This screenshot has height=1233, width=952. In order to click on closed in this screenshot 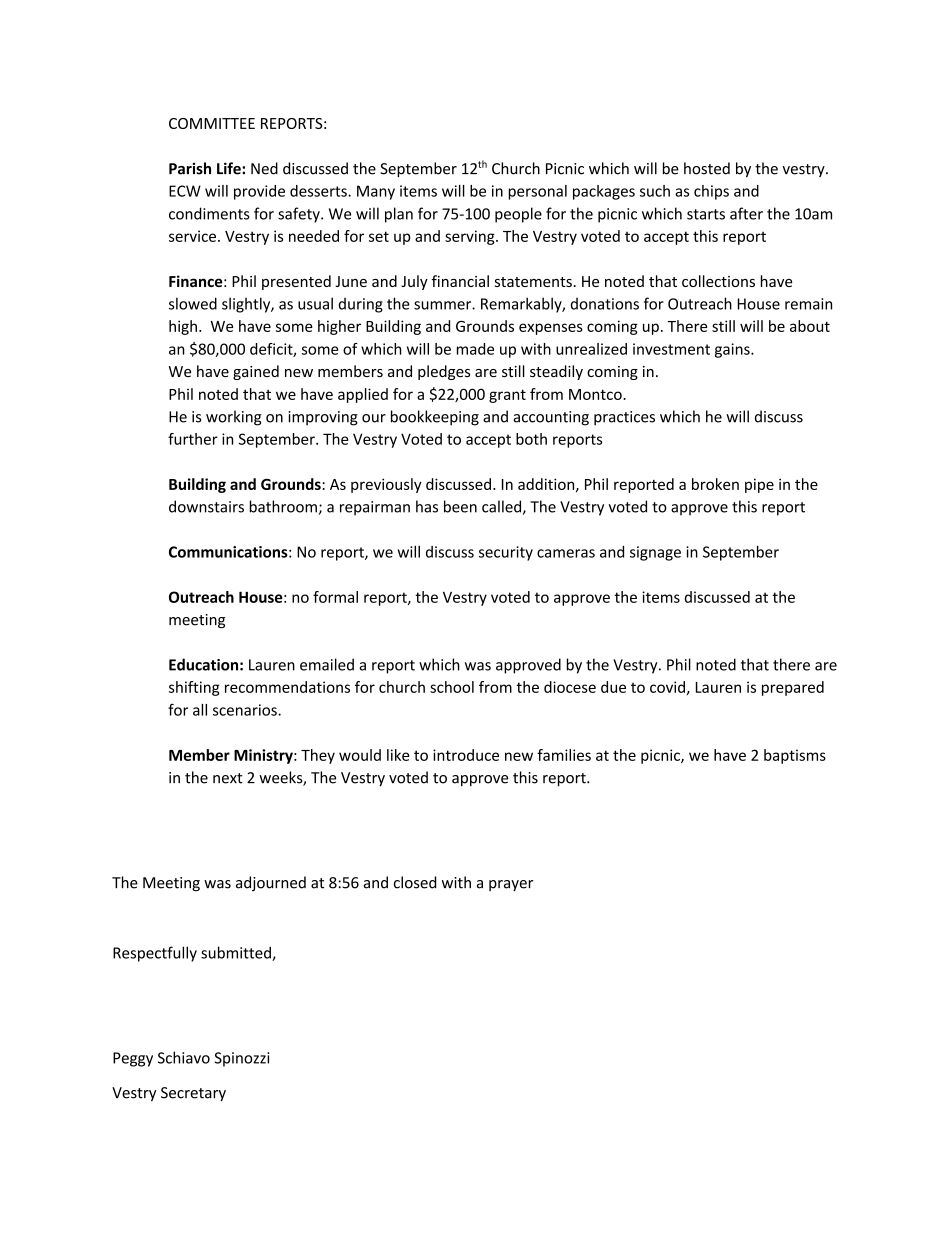, I will do `click(415, 882)`.
